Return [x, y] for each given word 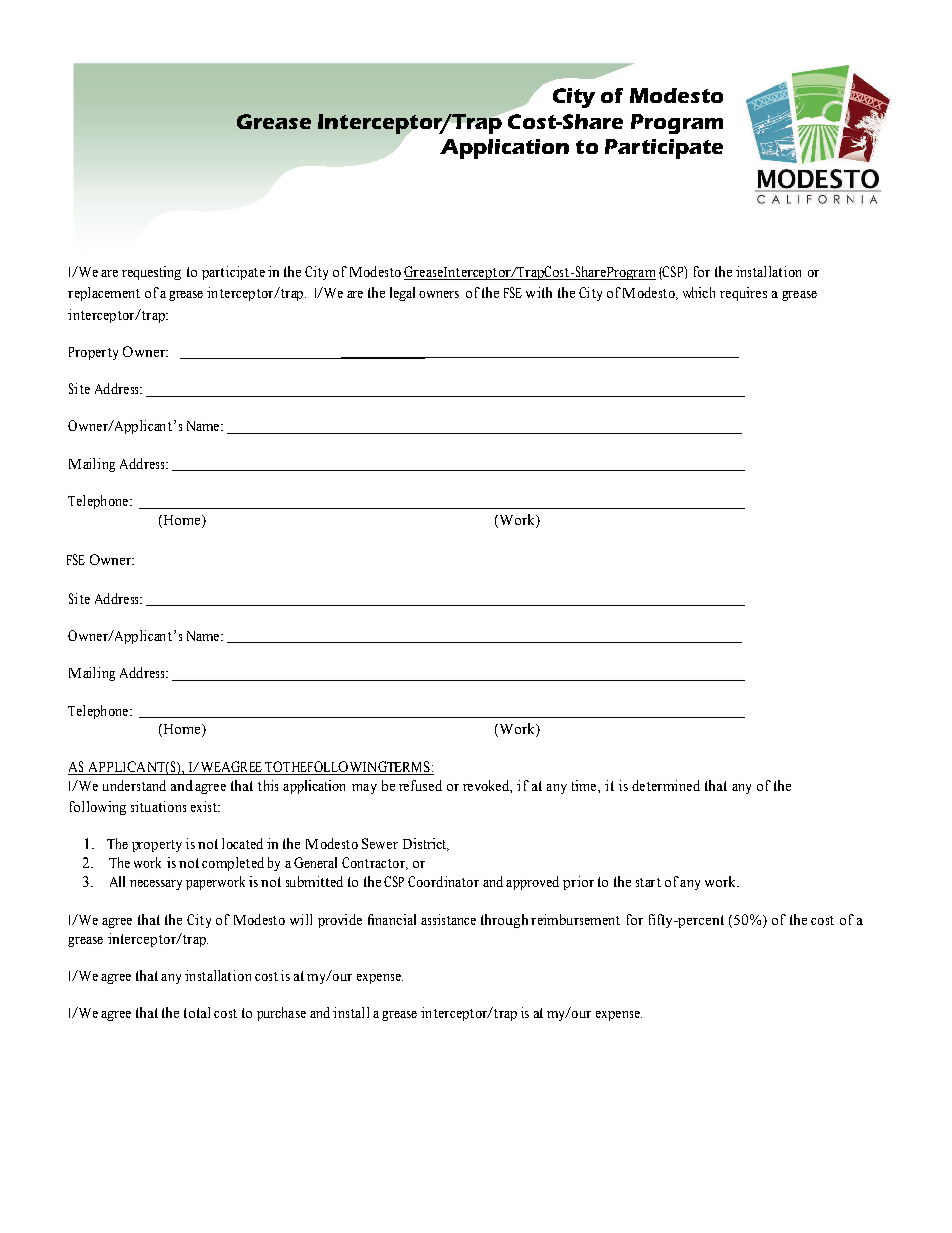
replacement [104, 294]
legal [402, 294]
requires [743, 294]
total [197, 1012]
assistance [448, 919]
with [539, 292]
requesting [151, 273]
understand [134, 785]
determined [666, 785]
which [699, 292]
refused [420, 785]
